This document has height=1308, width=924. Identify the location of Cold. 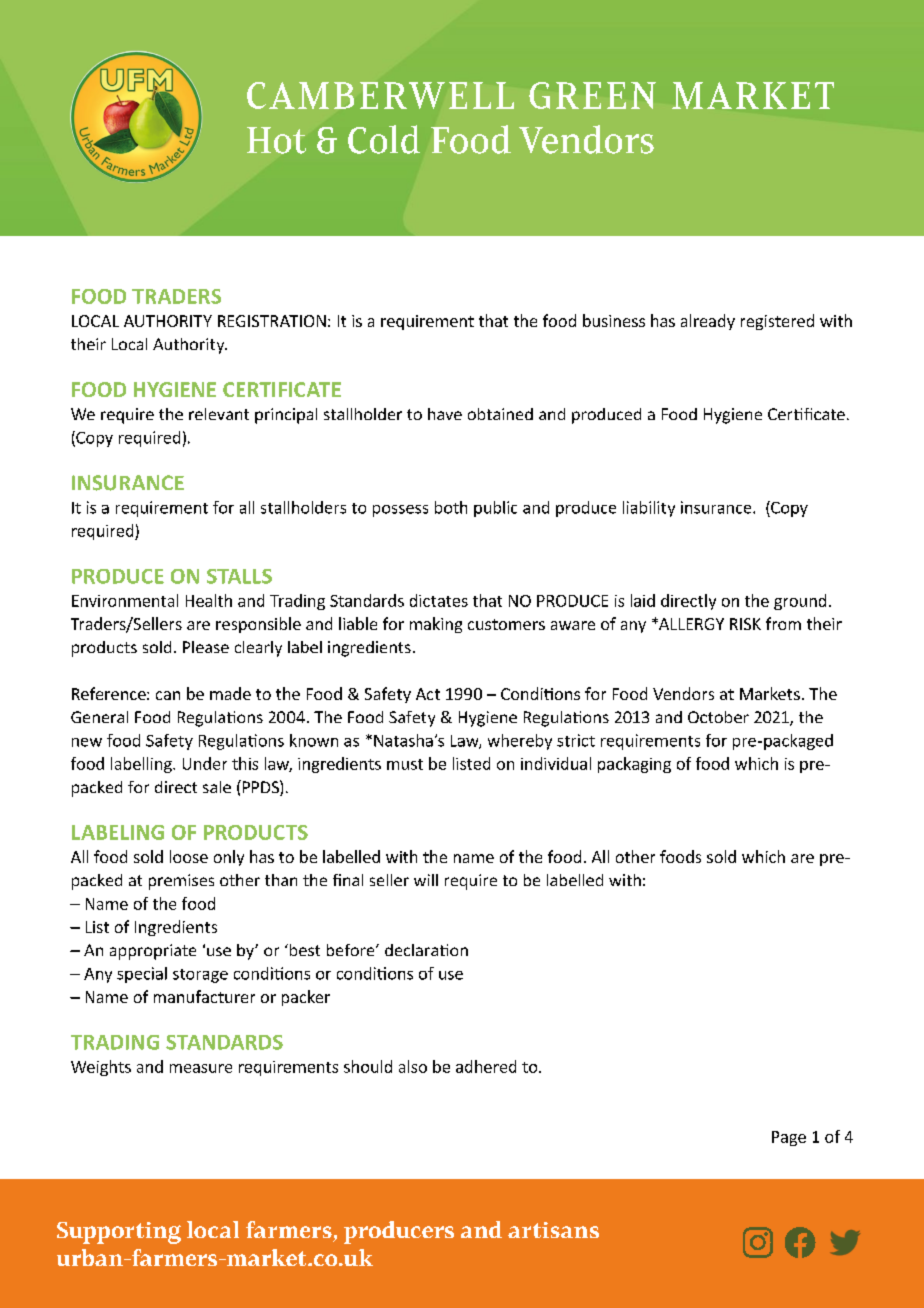
(384, 139).
